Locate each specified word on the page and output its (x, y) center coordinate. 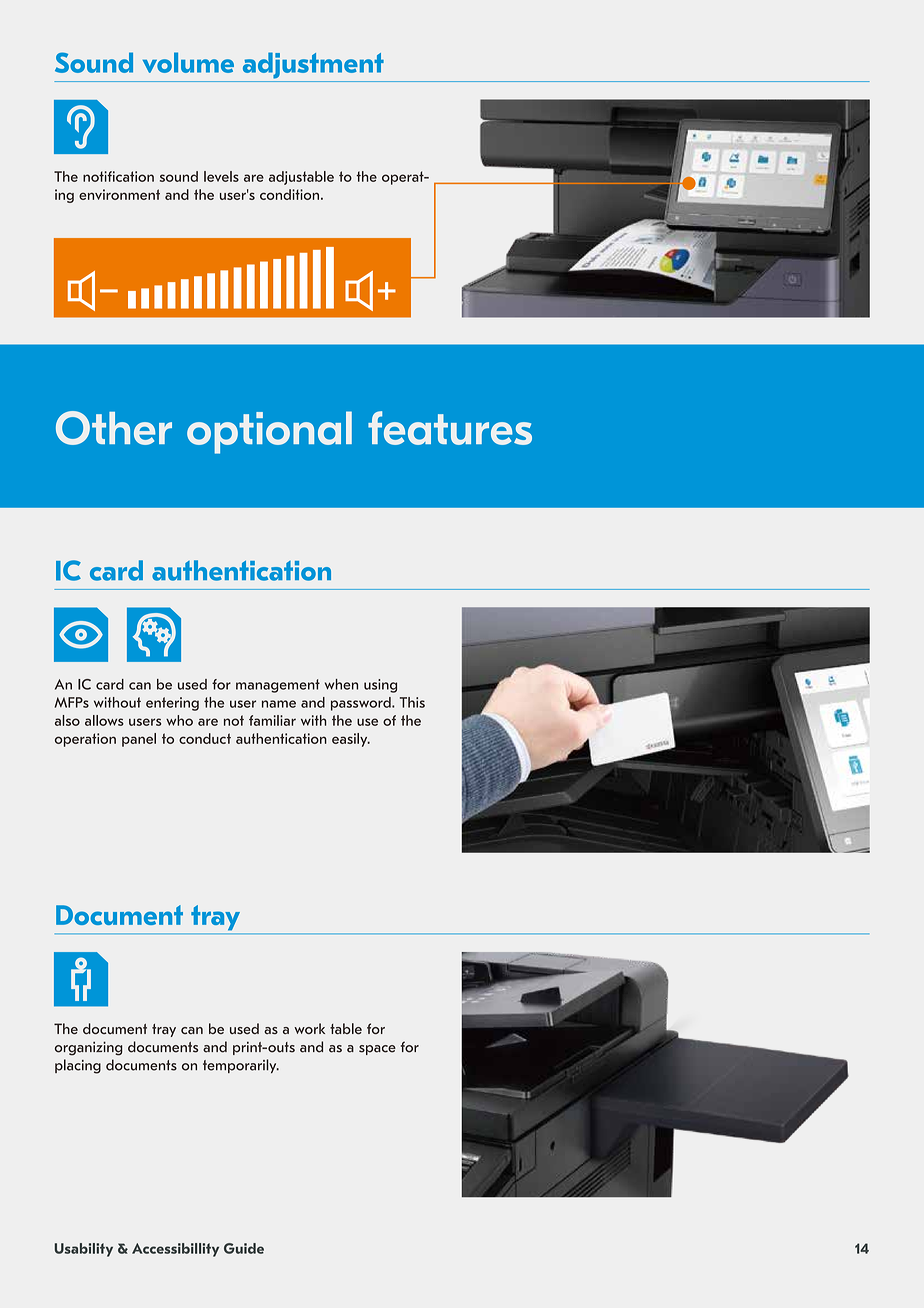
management (278, 686)
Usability (84, 1250)
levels (221, 176)
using (380, 686)
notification (118, 176)
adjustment (313, 65)
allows (104, 720)
